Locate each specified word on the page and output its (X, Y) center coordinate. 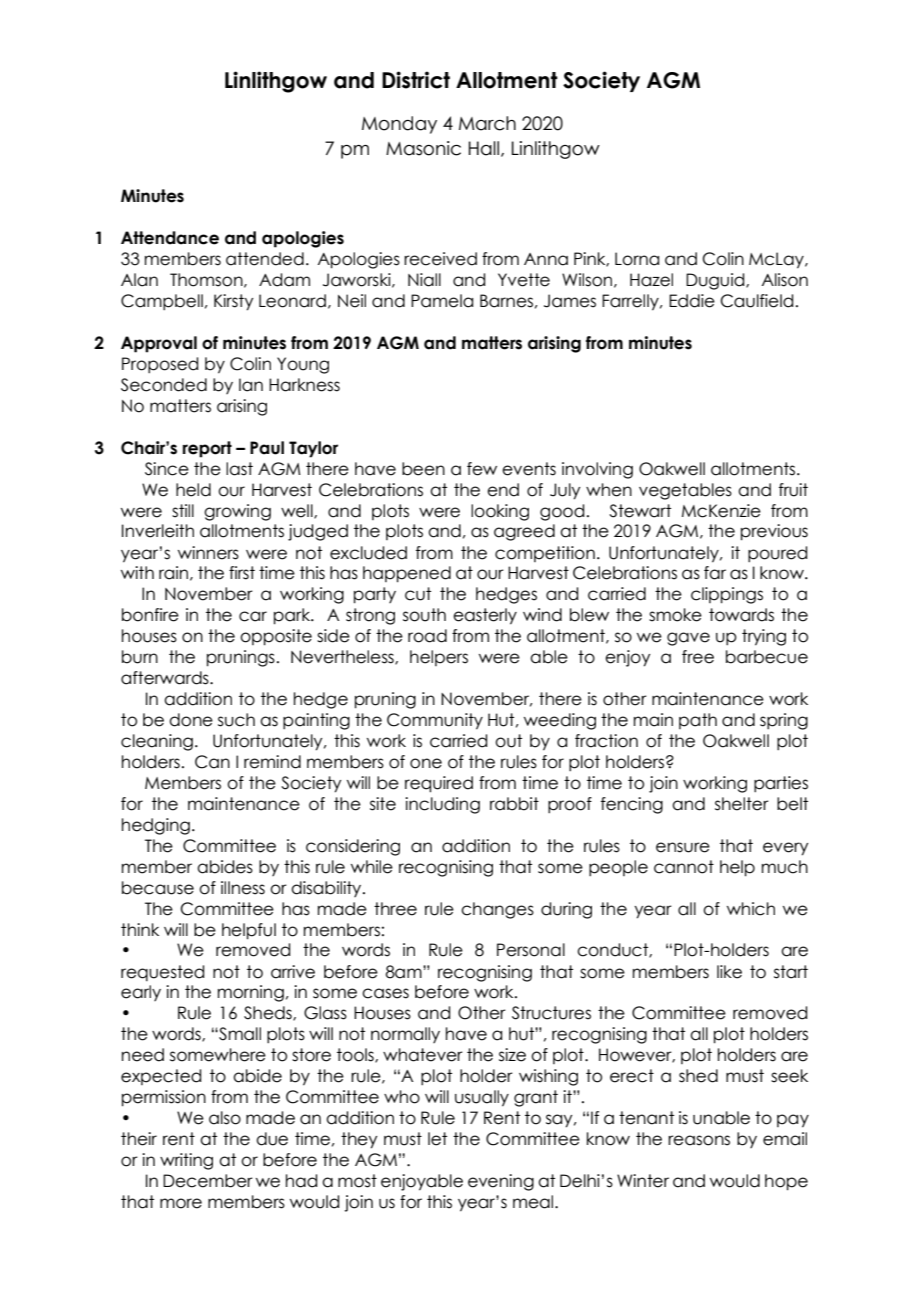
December (208, 1181)
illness (243, 888)
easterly (485, 616)
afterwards (166, 678)
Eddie (692, 301)
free (698, 657)
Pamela (442, 301)
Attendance (170, 238)
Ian (251, 385)
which (751, 909)
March (487, 123)
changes (497, 910)
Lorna (637, 259)
